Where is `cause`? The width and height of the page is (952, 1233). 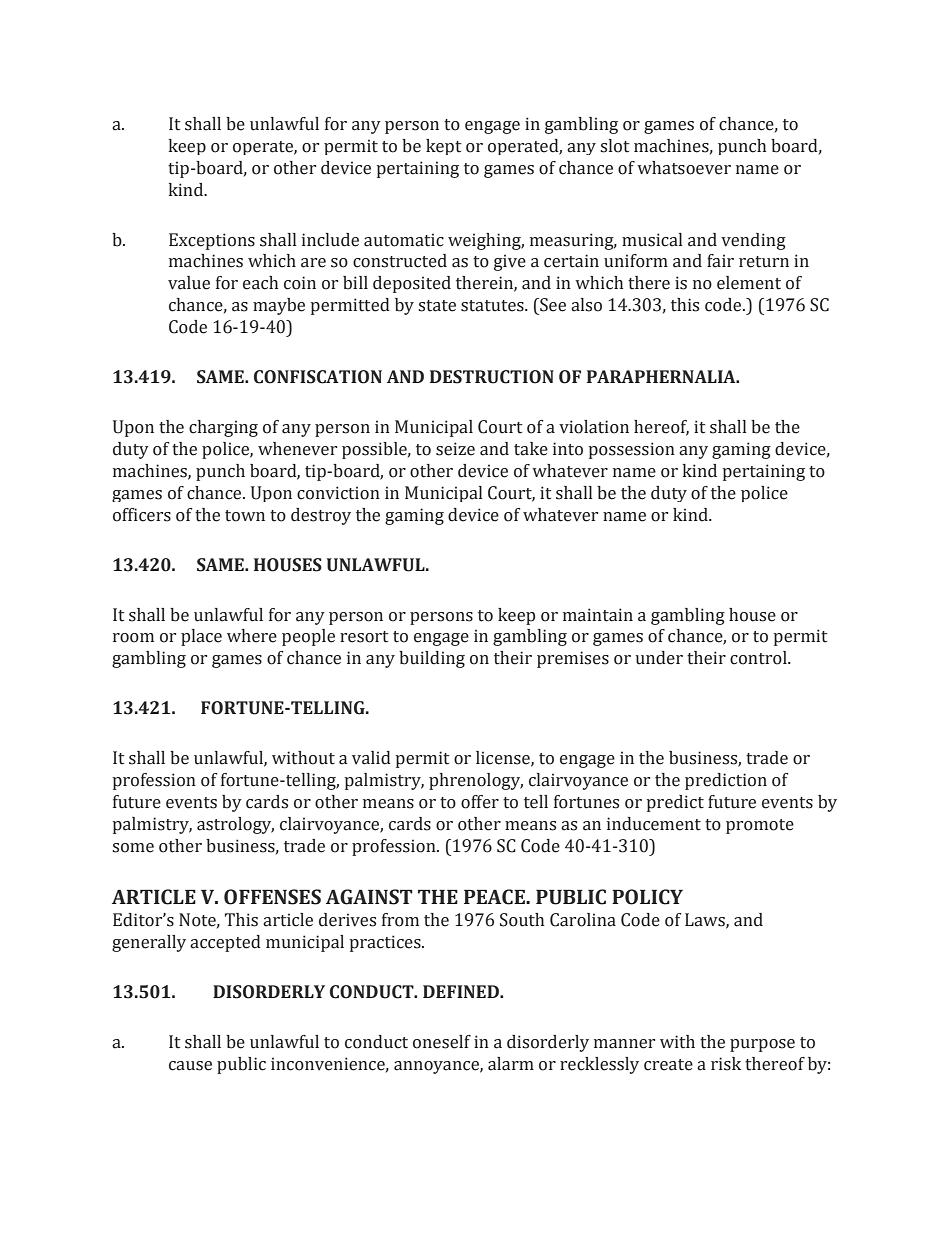 cause is located at coordinates (190, 1066).
